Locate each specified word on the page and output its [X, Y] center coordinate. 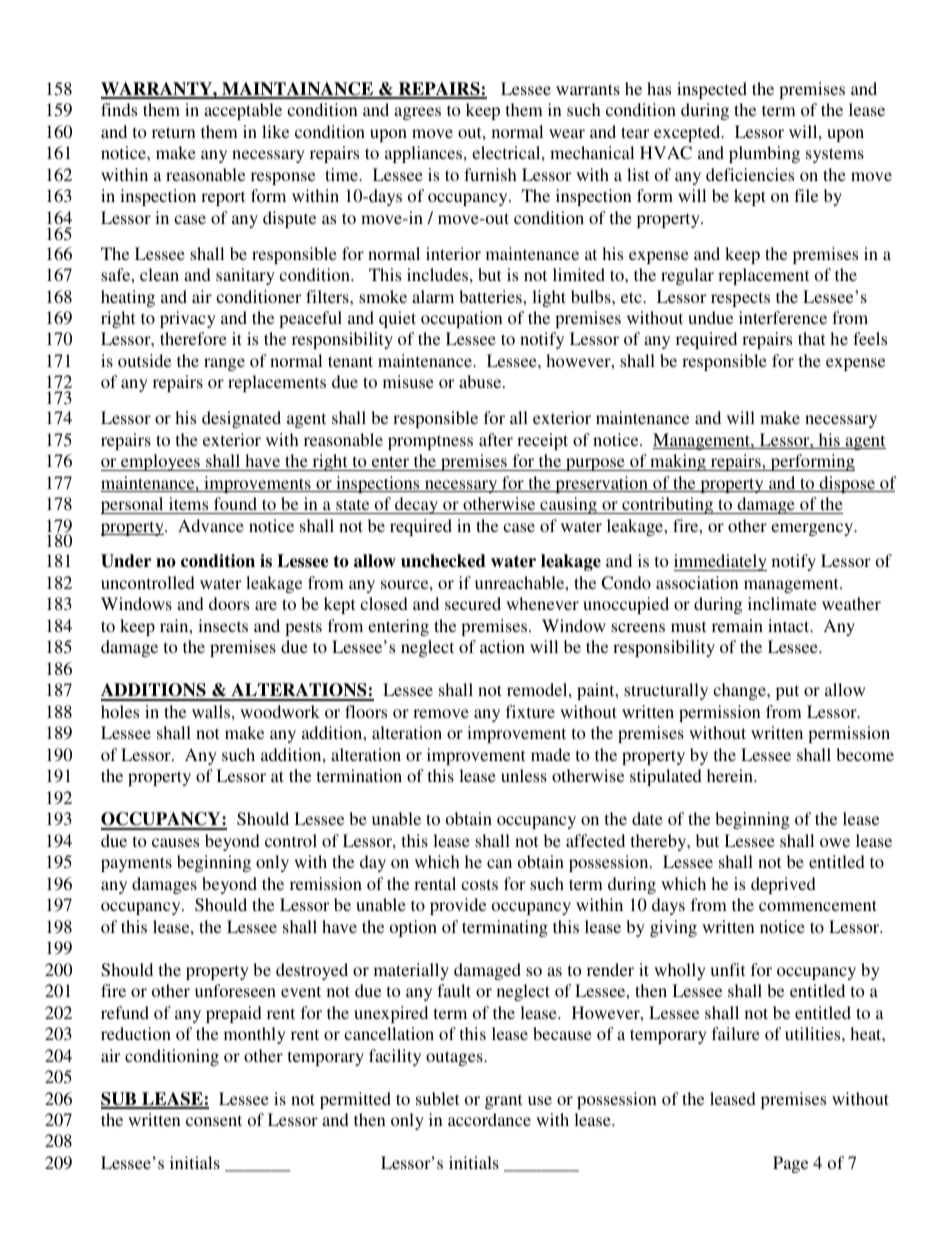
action [502, 646]
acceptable [243, 111]
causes [175, 842]
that [811, 338]
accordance [489, 1119]
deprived [783, 885]
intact [790, 625]
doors [229, 603]
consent [214, 1120]
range [224, 364]
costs [479, 884]
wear [567, 133]
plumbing [764, 154]
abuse [481, 381]
